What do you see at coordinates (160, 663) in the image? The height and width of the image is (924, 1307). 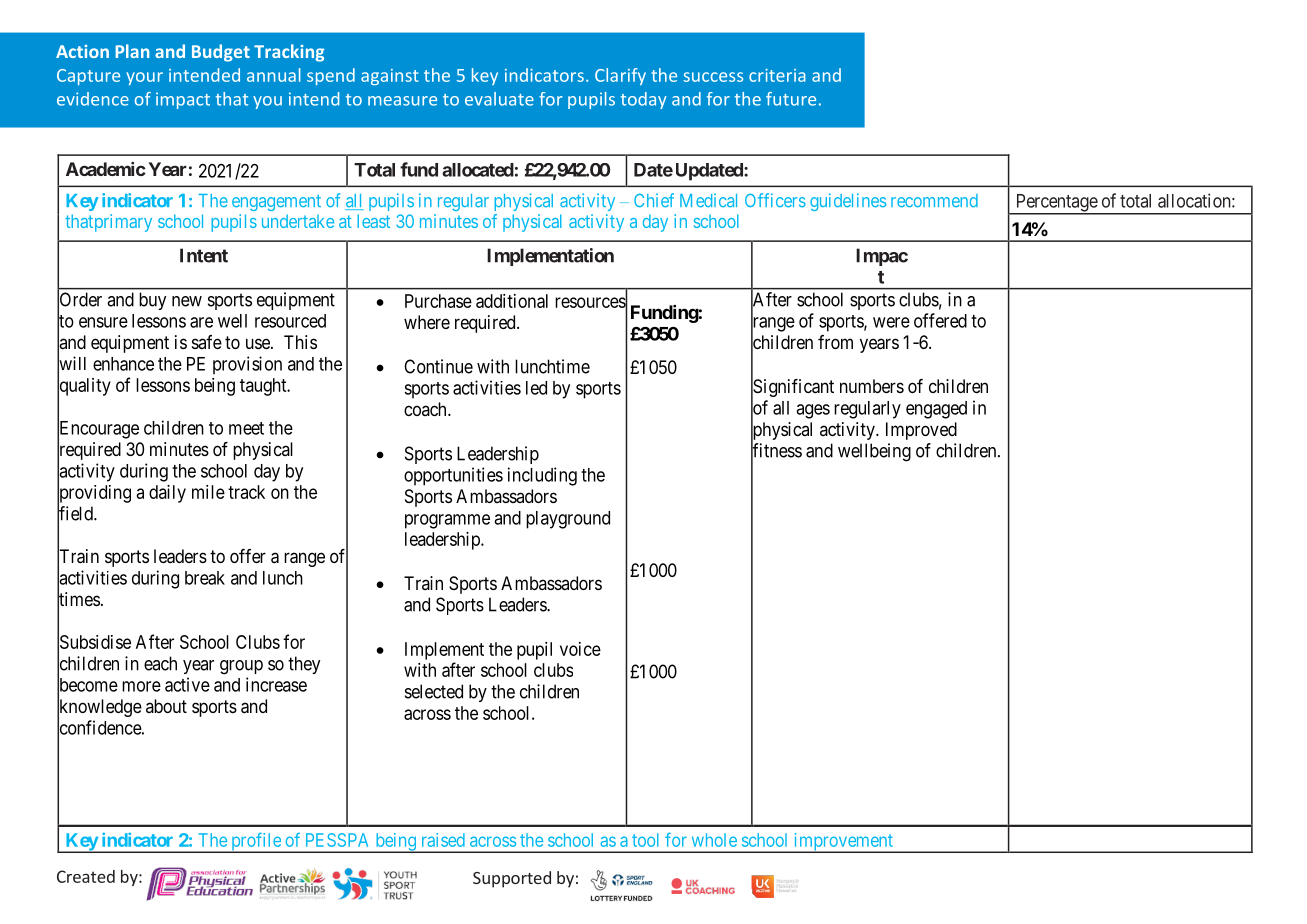 I see `each` at bounding box center [160, 663].
